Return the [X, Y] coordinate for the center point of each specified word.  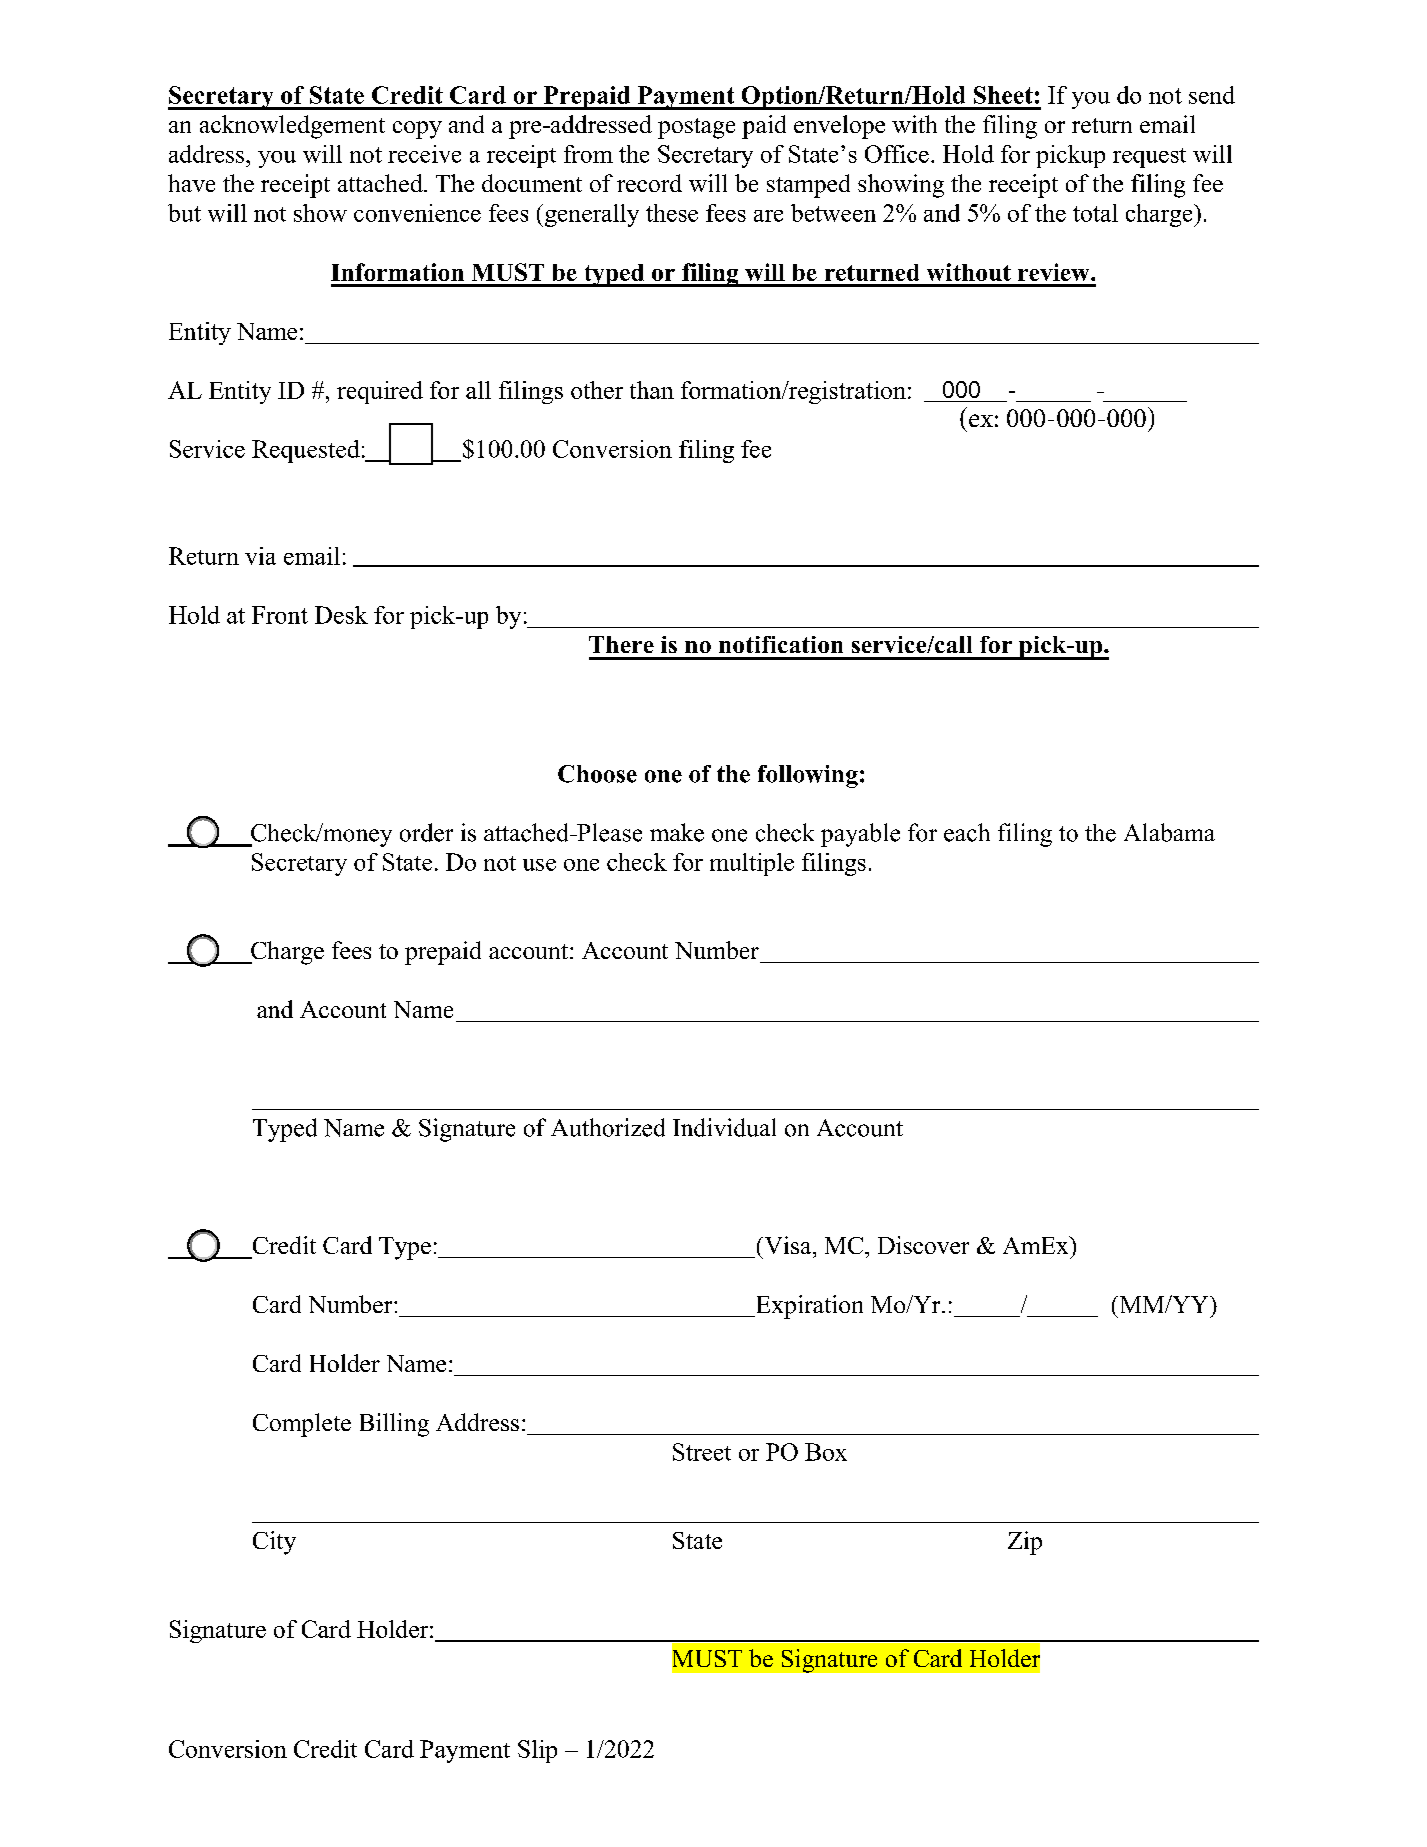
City [274, 1543]
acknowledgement [292, 127]
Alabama [1169, 832]
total [1095, 213]
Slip [537, 1751]
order [426, 832]
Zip [1025, 1543]
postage [696, 128]
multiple [752, 864]
